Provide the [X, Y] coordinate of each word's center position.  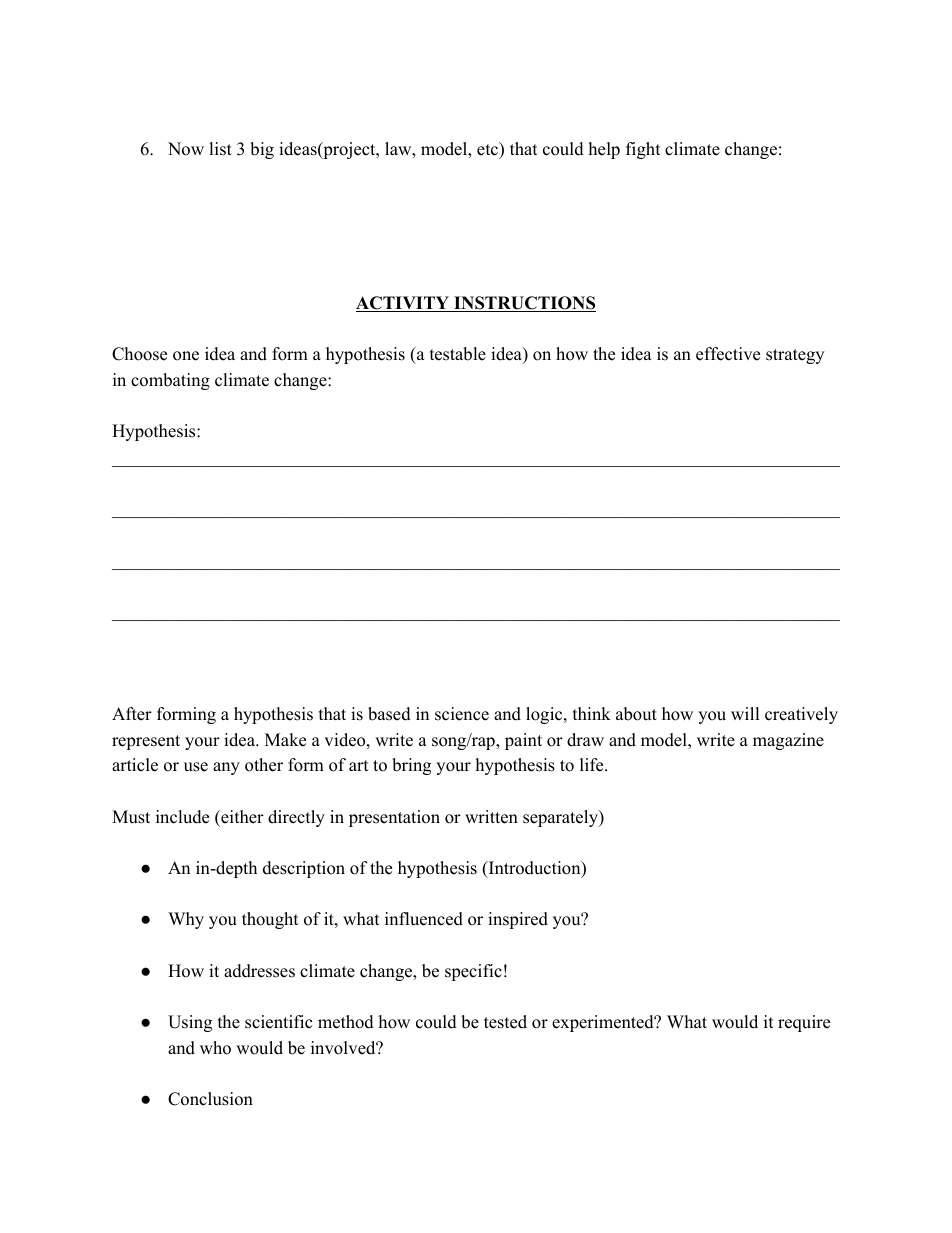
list [220, 149]
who [215, 1048]
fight [643, 150]
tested [505, 1022]
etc [488, 149]
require [804, 1023]
